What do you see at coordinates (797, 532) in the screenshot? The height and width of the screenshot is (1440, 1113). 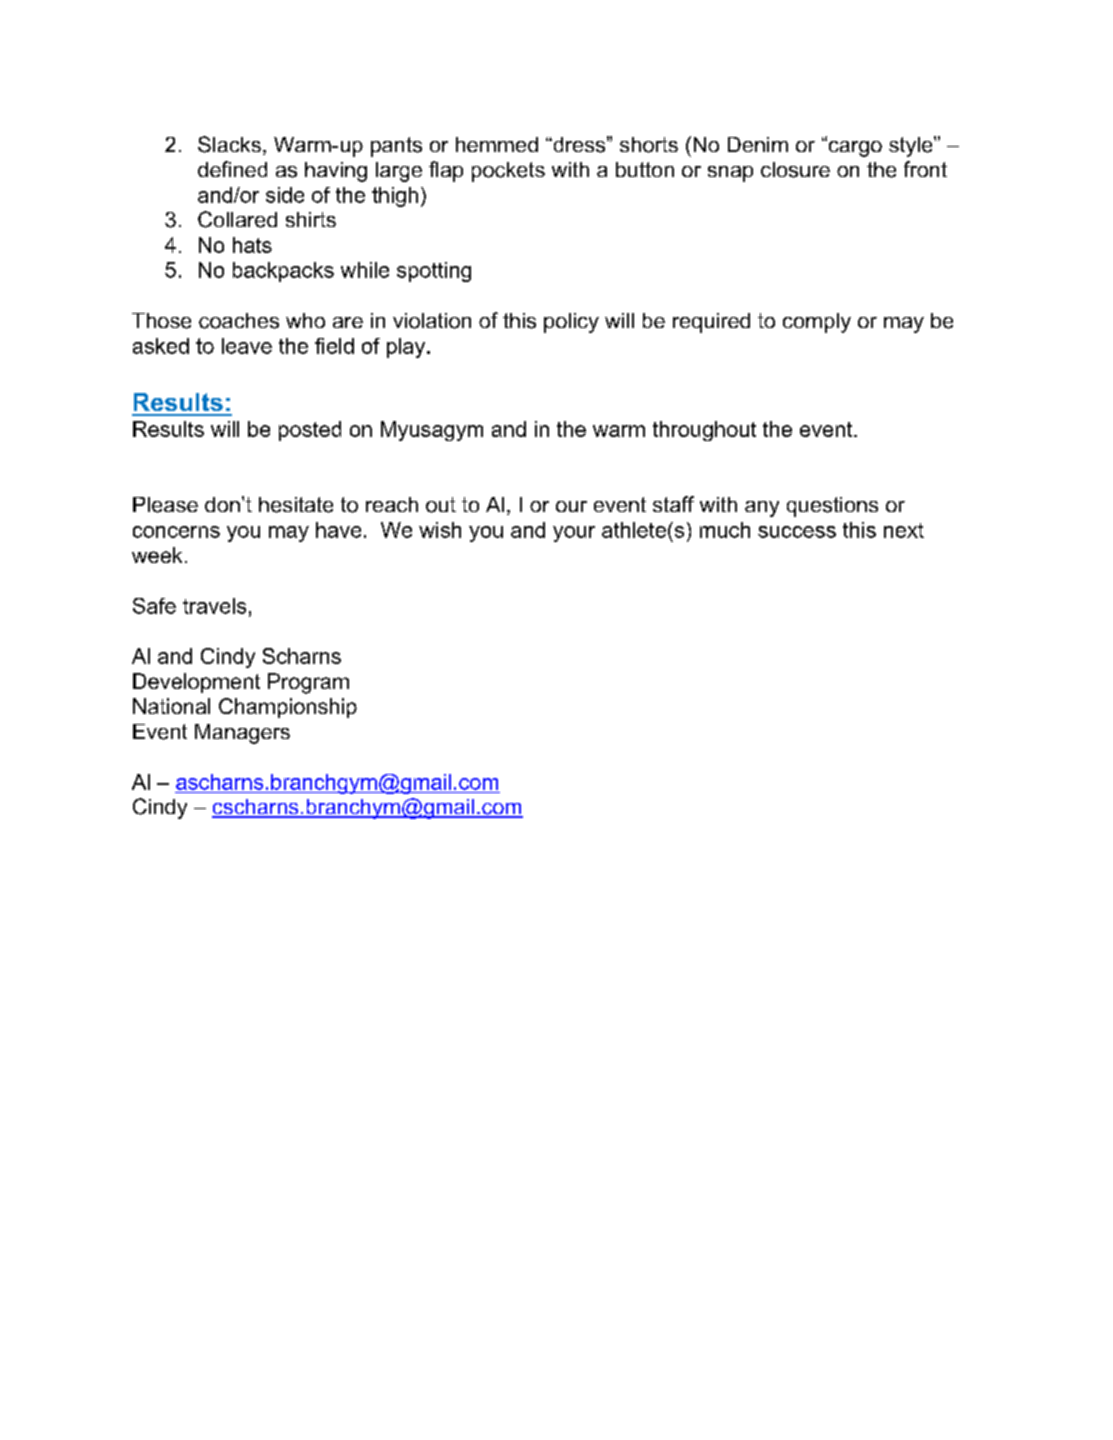 I see `success` at bounding box center [797, 532].
